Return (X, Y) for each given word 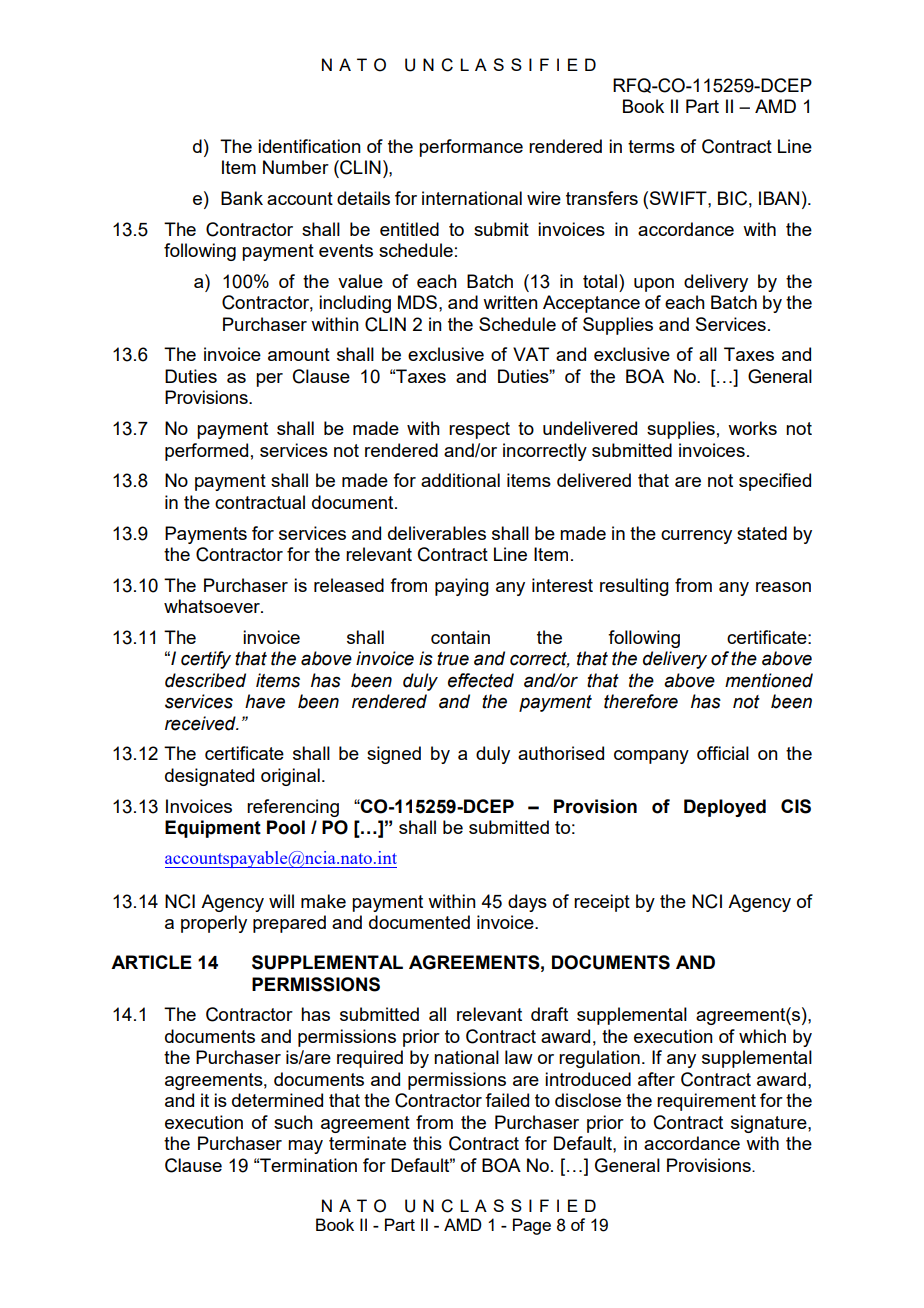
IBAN (779, 198)
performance (471, 148)
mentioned (769, 680)
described (205, 680)
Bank (242, 198)
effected (481, 680)
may (305, 1147)
